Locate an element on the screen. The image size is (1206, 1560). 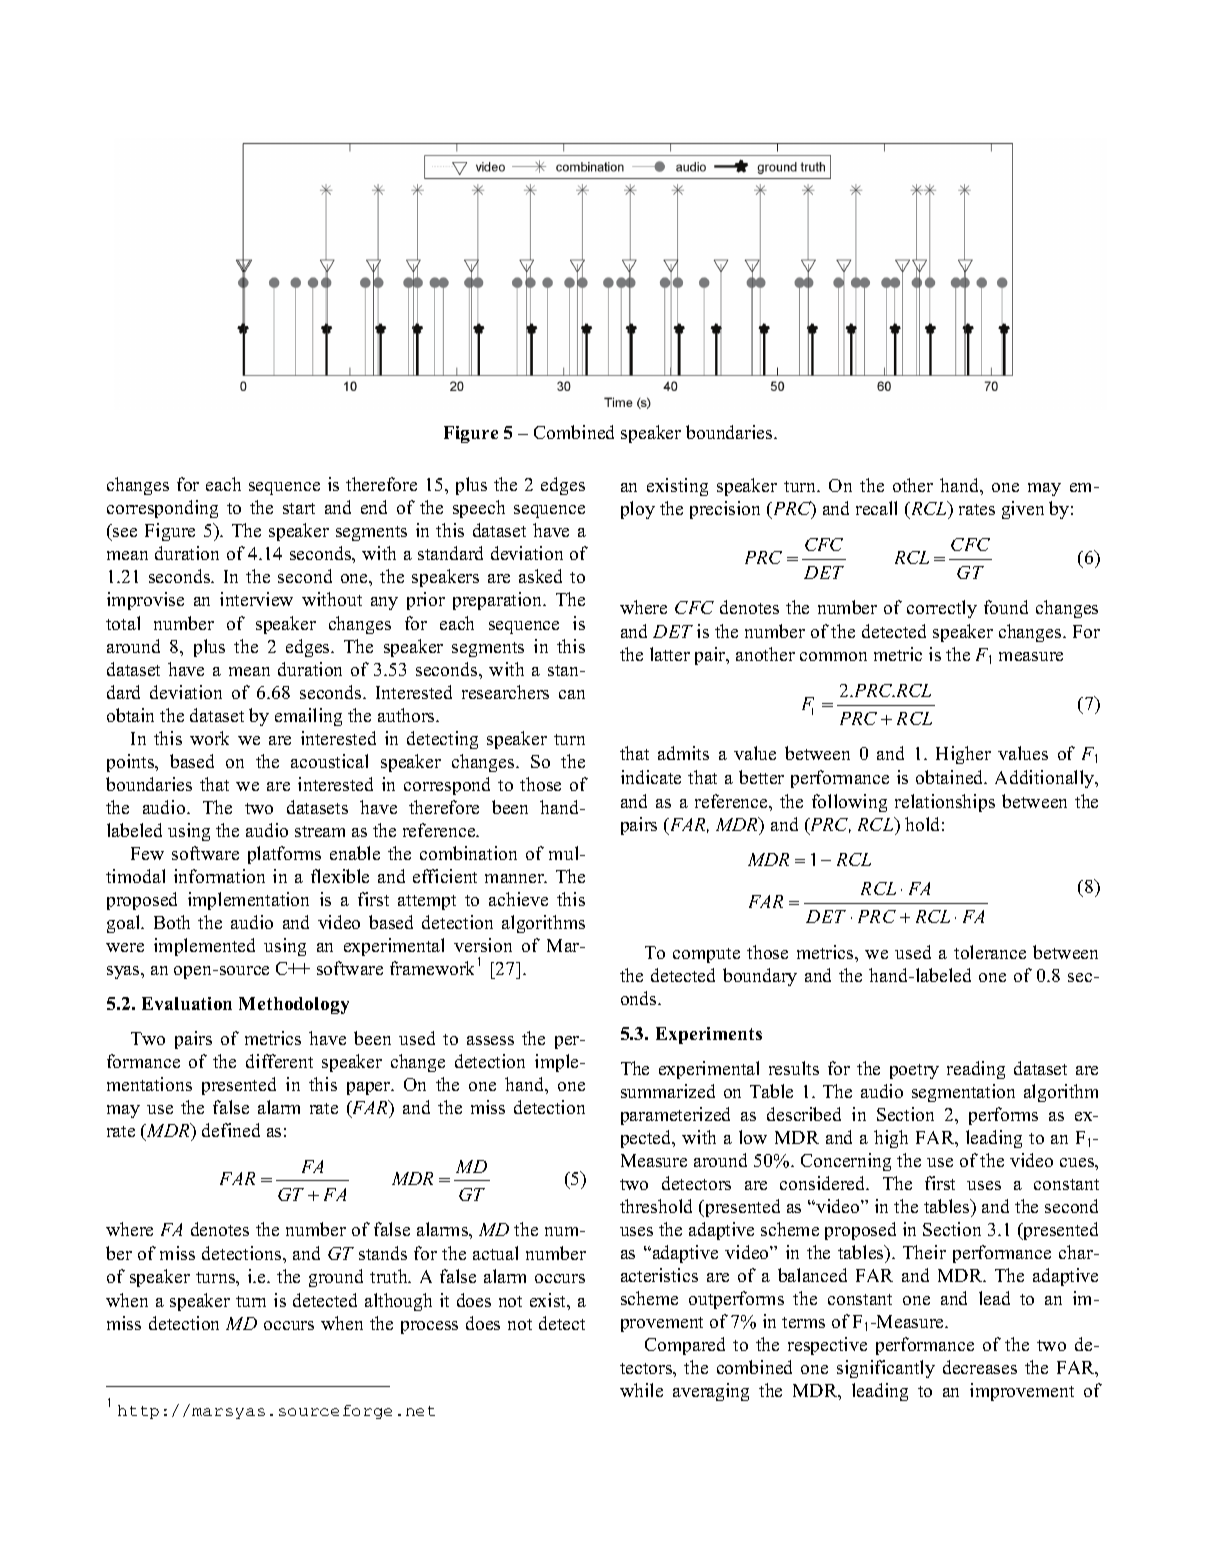
start is located at coordinates (299, 508).
